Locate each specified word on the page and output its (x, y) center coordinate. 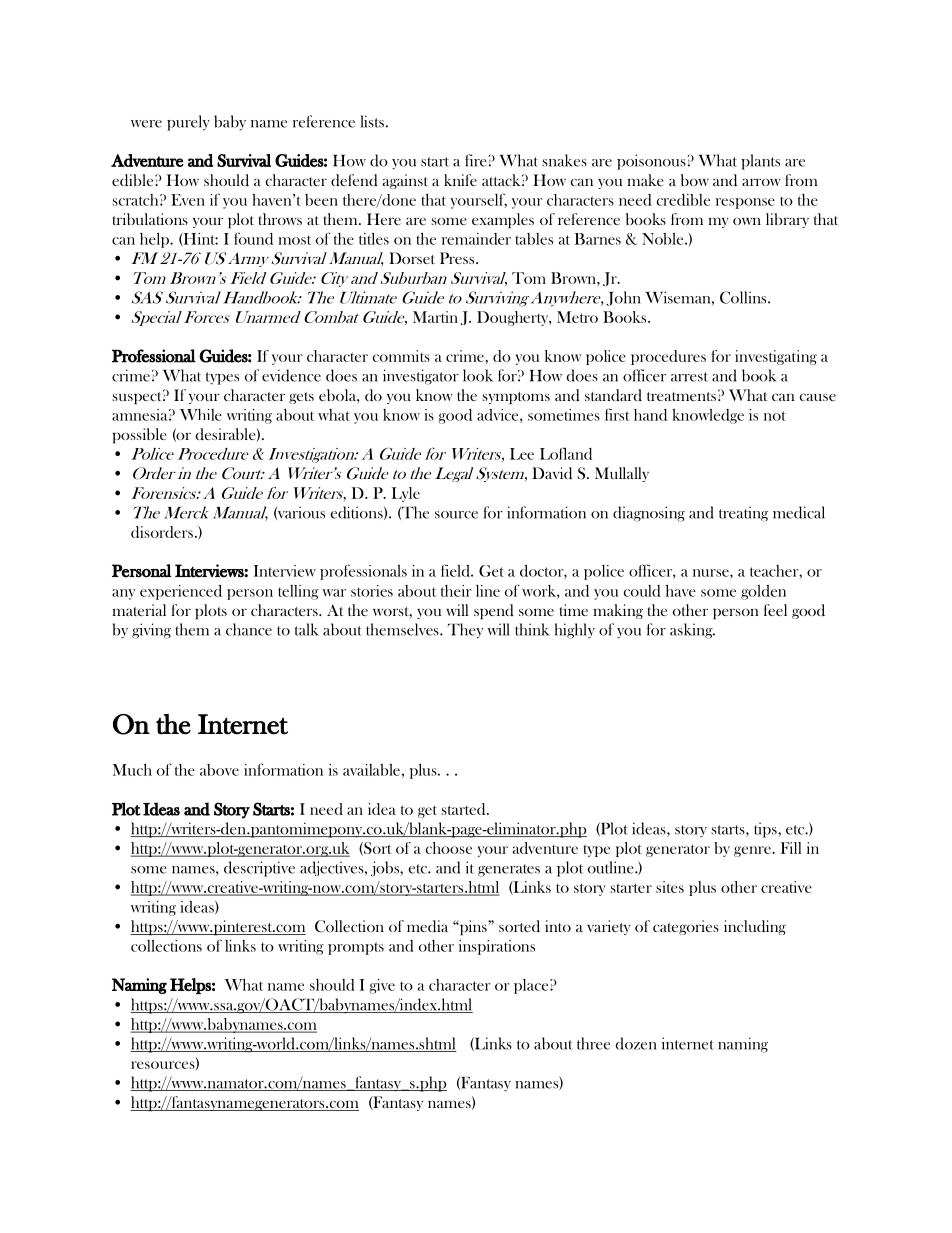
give (382, 986)
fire (476, 160)
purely (188, 123)
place (532, 986)
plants (760, 162)
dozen (636, 1043)
